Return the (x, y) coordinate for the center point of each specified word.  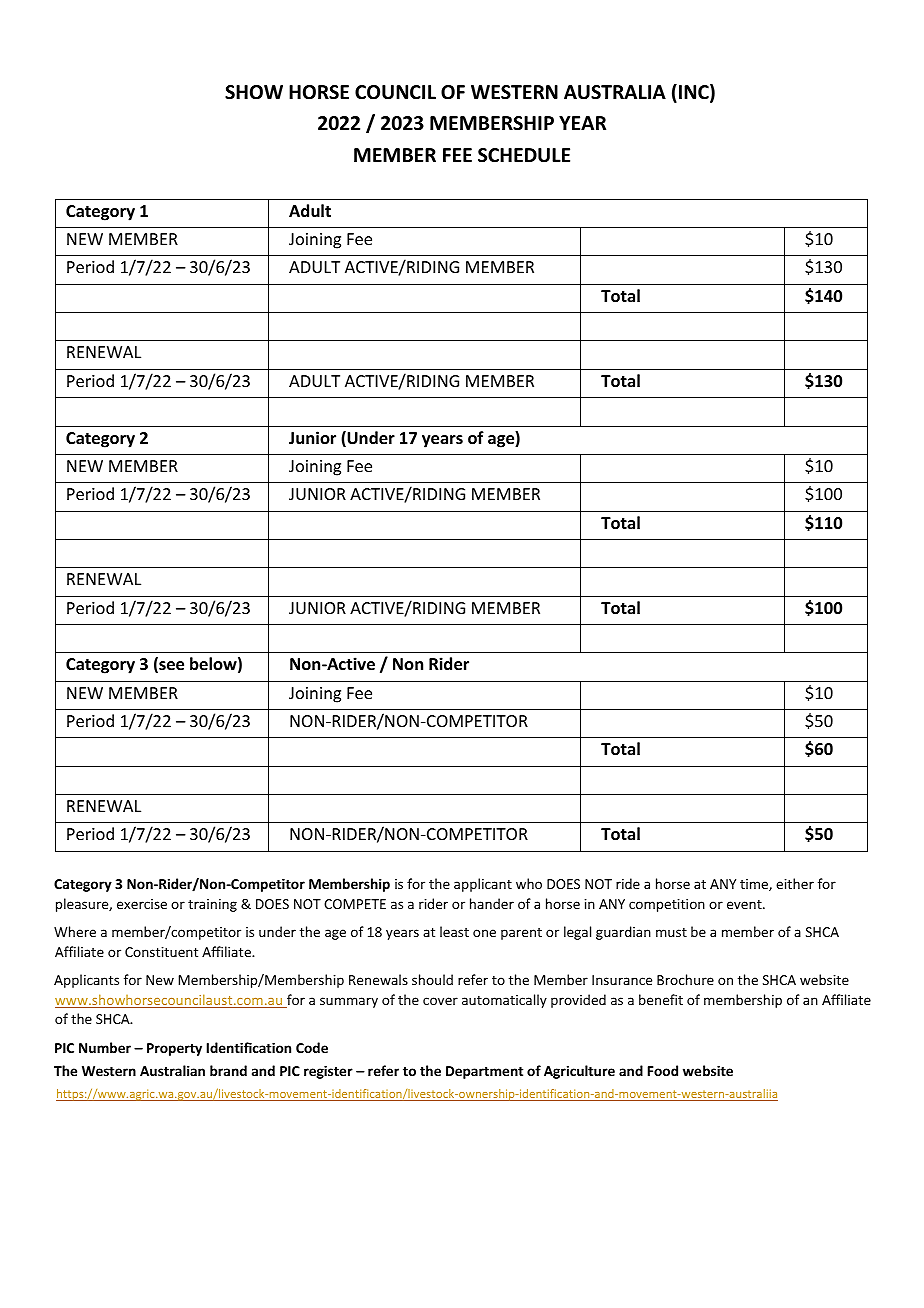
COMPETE (355, 904)
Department (484, 1072)
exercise (142, 904)
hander (492, 903)
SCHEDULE (524, 155)
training (212, 905)
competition (667, 905)
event (745, 904)
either (795, 883)
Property (174, 1049)
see (170, 667)
